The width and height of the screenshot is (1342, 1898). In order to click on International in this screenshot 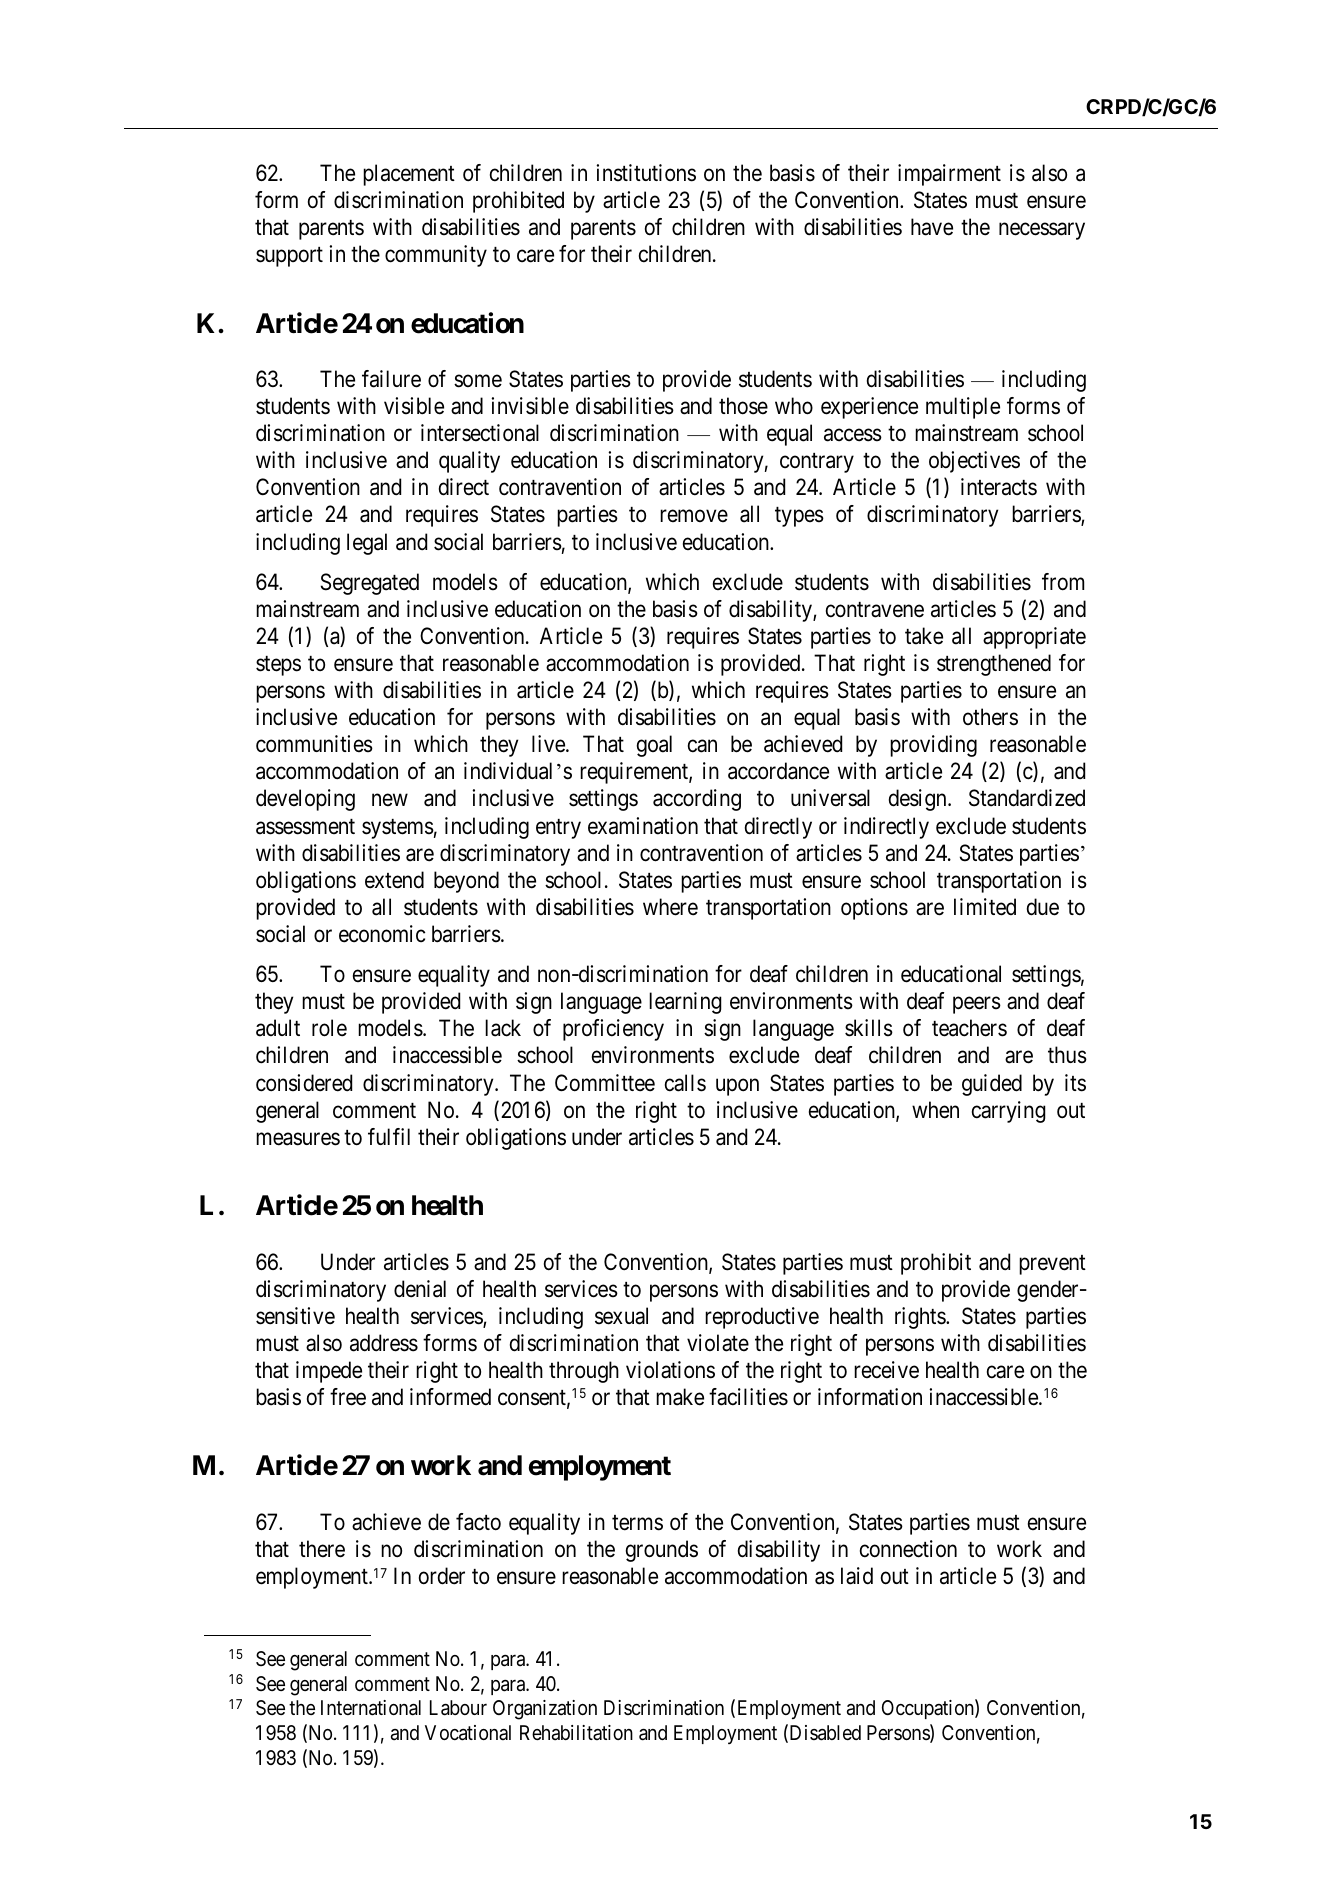, I will do `click(371, 1708)`.
